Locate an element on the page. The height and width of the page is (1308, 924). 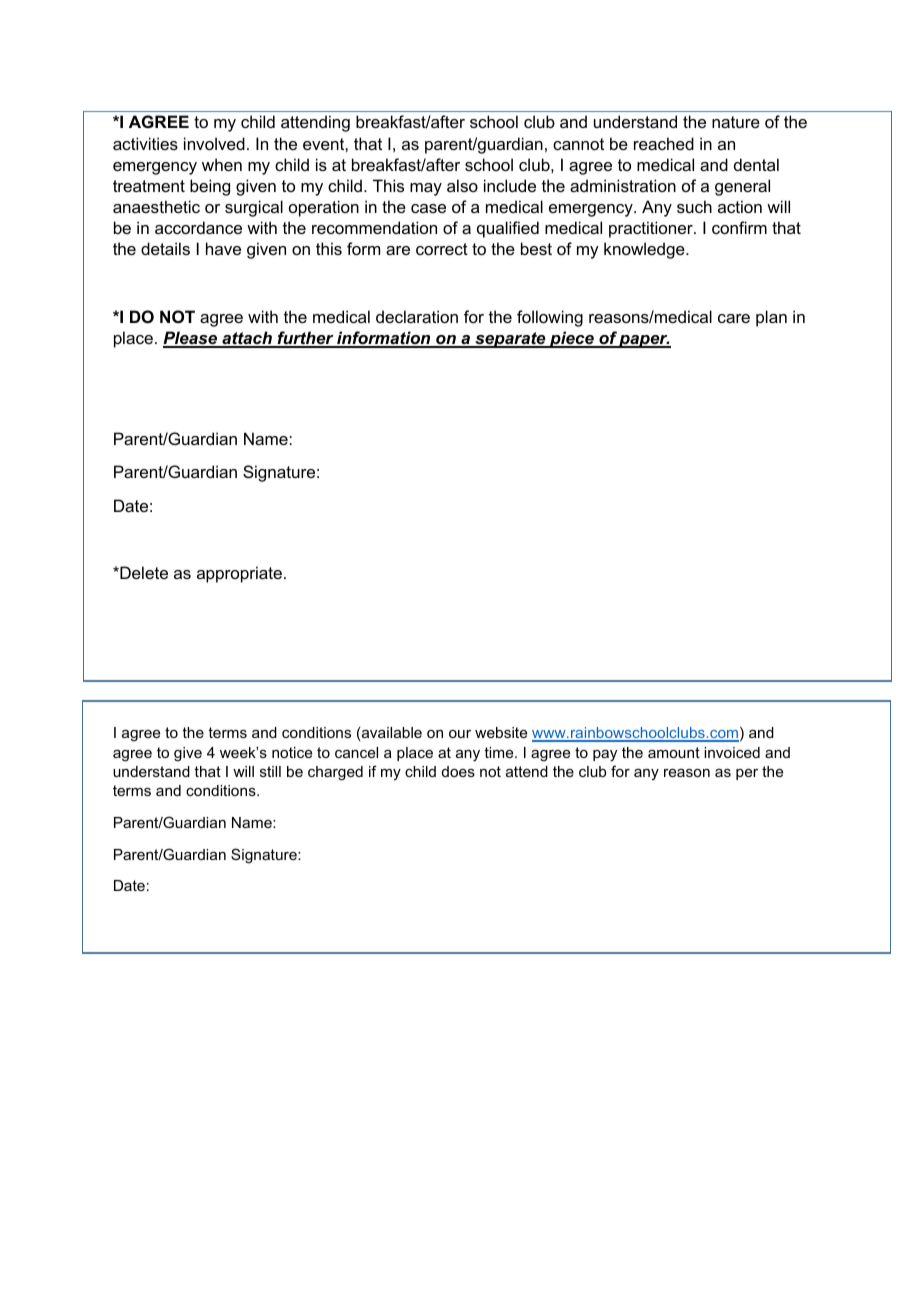
appropriate is located at coordinates (239, 574).
